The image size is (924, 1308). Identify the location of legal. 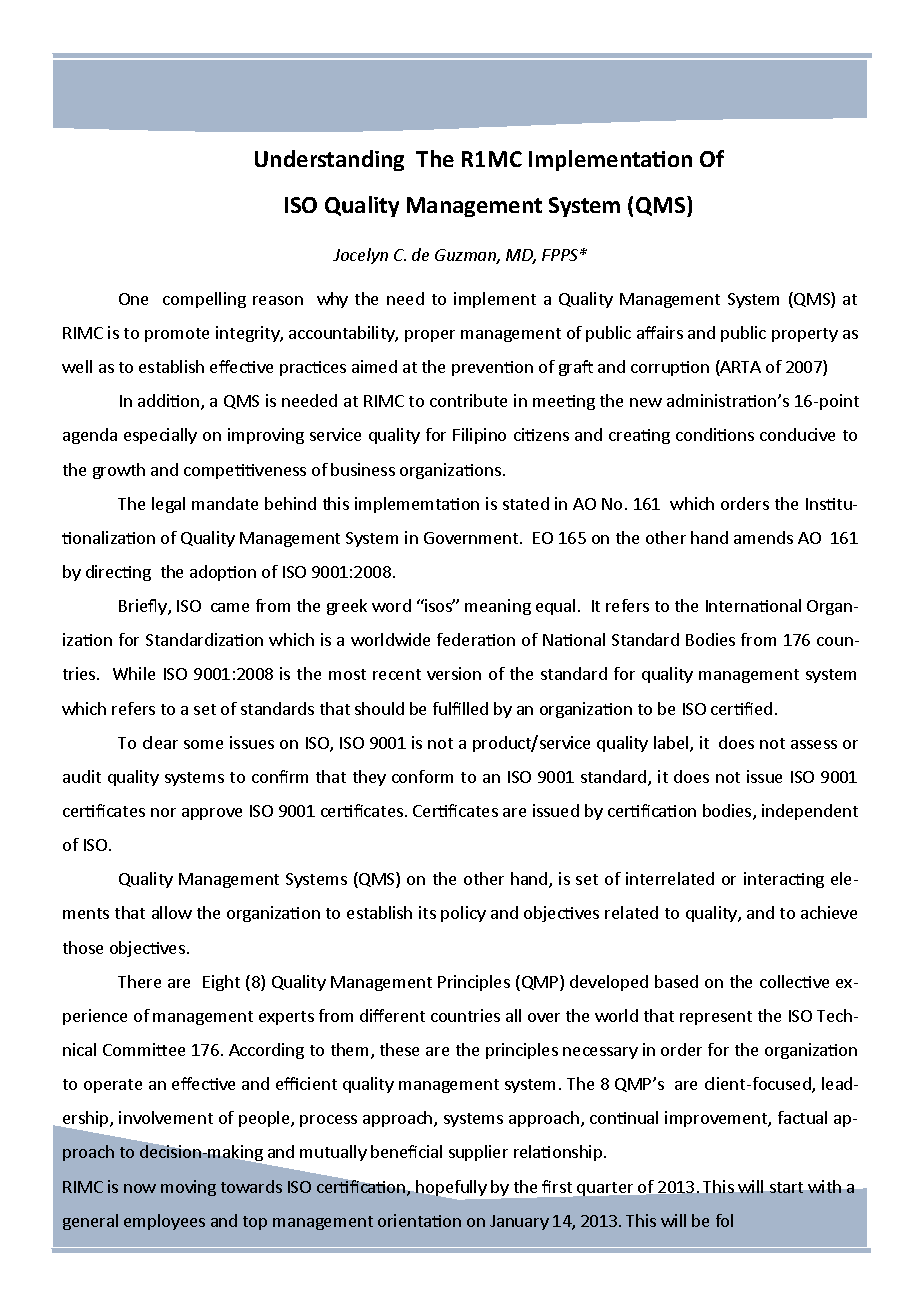
(168, 505).
